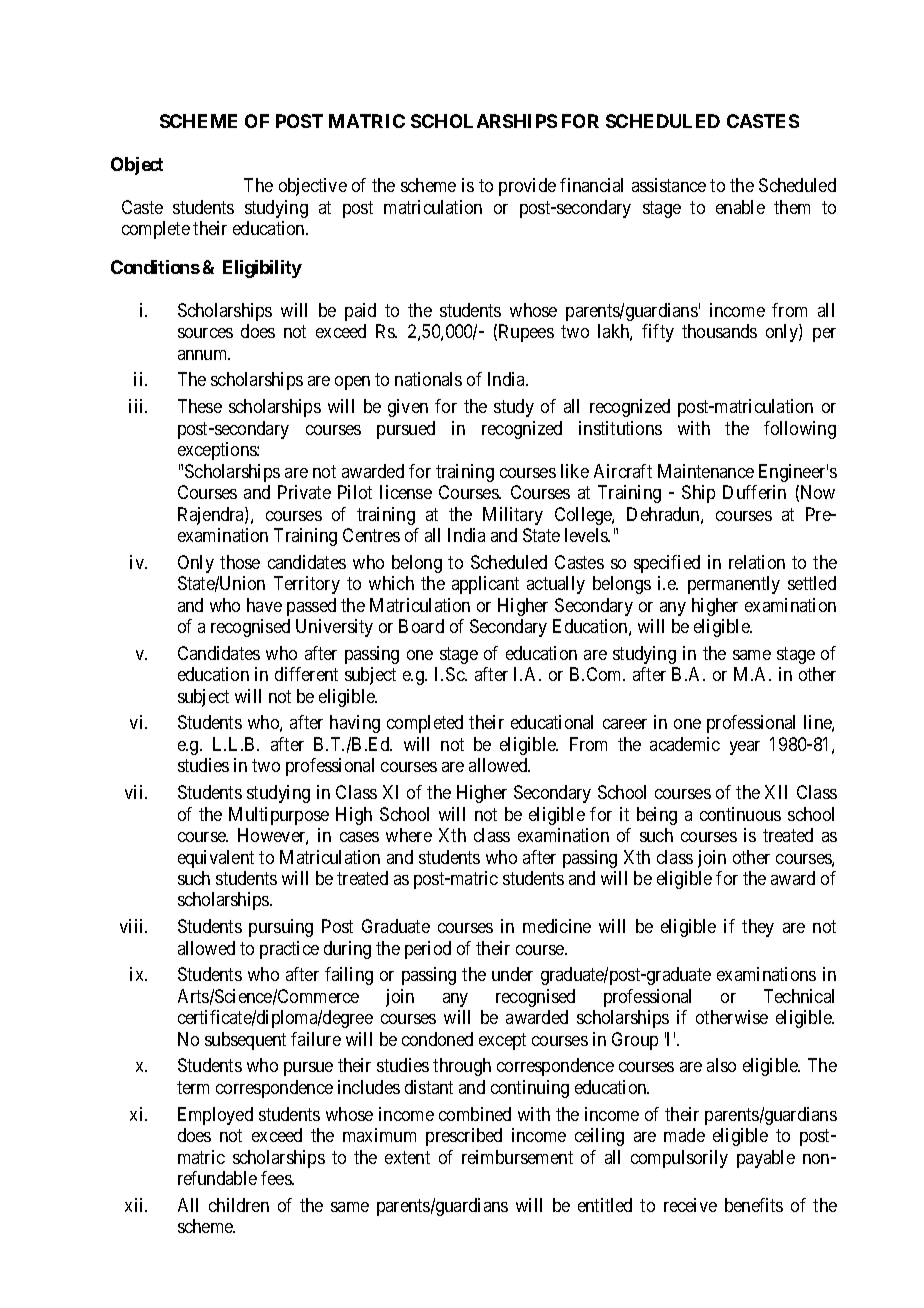 This screenshot has width=924, height=1308. Describe the element at coordinates (428, 950) in the screenshot. I see `period` at that location.
